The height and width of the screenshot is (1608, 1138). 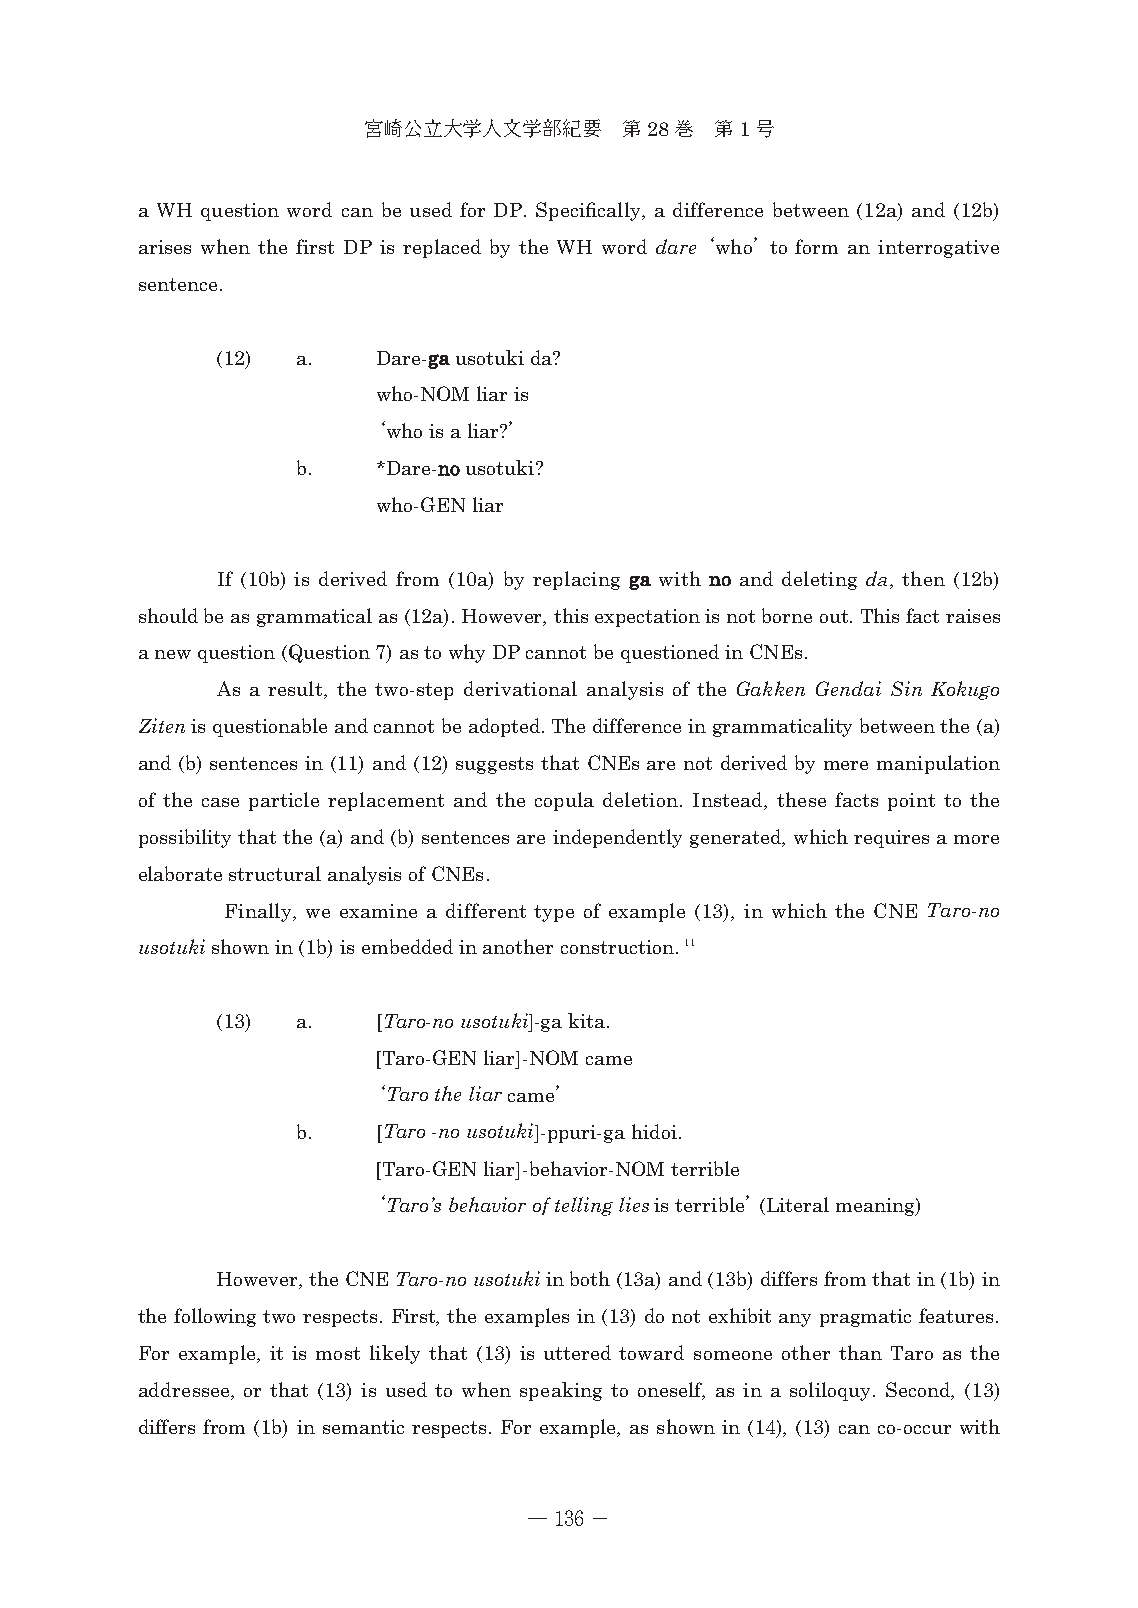 I want to click on structural, so click(x=275, y=873).
